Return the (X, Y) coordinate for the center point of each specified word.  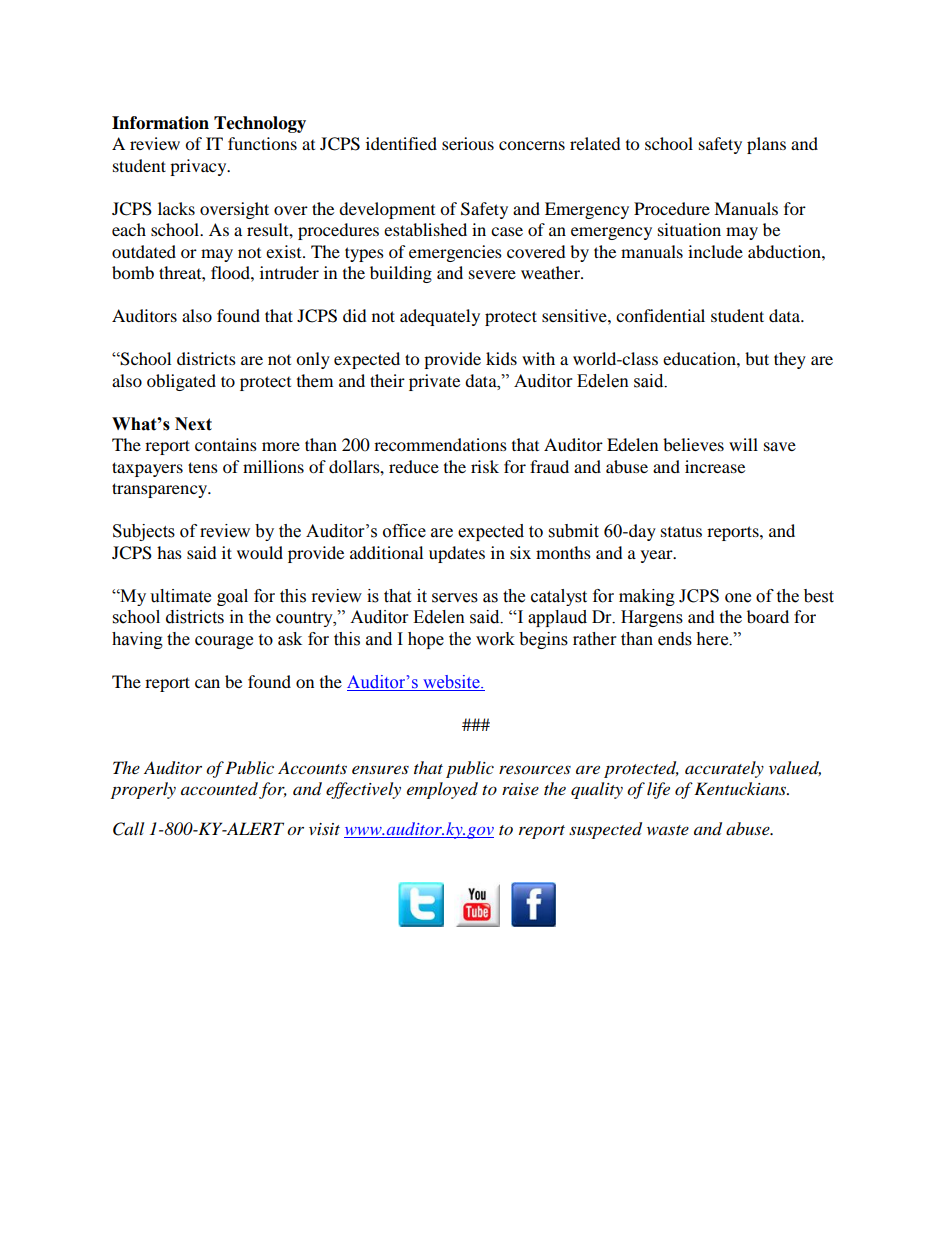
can (207, 683)
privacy (199, 167)
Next (193, 424)
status (681, 531)
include (715, 251)
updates (457, 554)
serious (468, 143)
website (452, 682)
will (743, 444)
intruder (289, 272)
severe (492, 274)
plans (766, 145)
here (713, 639)
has (169, 552)
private (434, 382)
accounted (220, 790)
